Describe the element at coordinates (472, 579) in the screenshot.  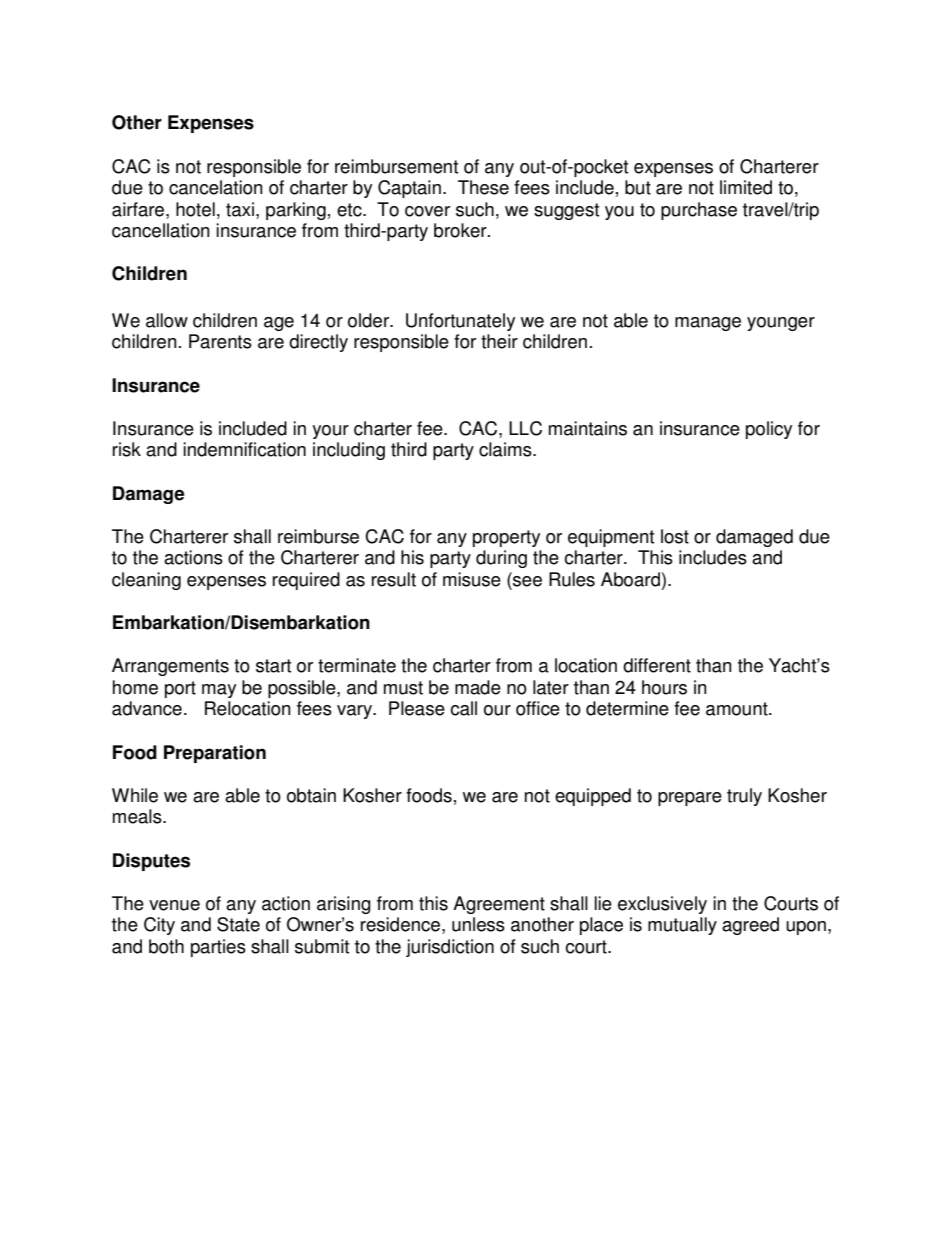
I see `misuse` at that location.
